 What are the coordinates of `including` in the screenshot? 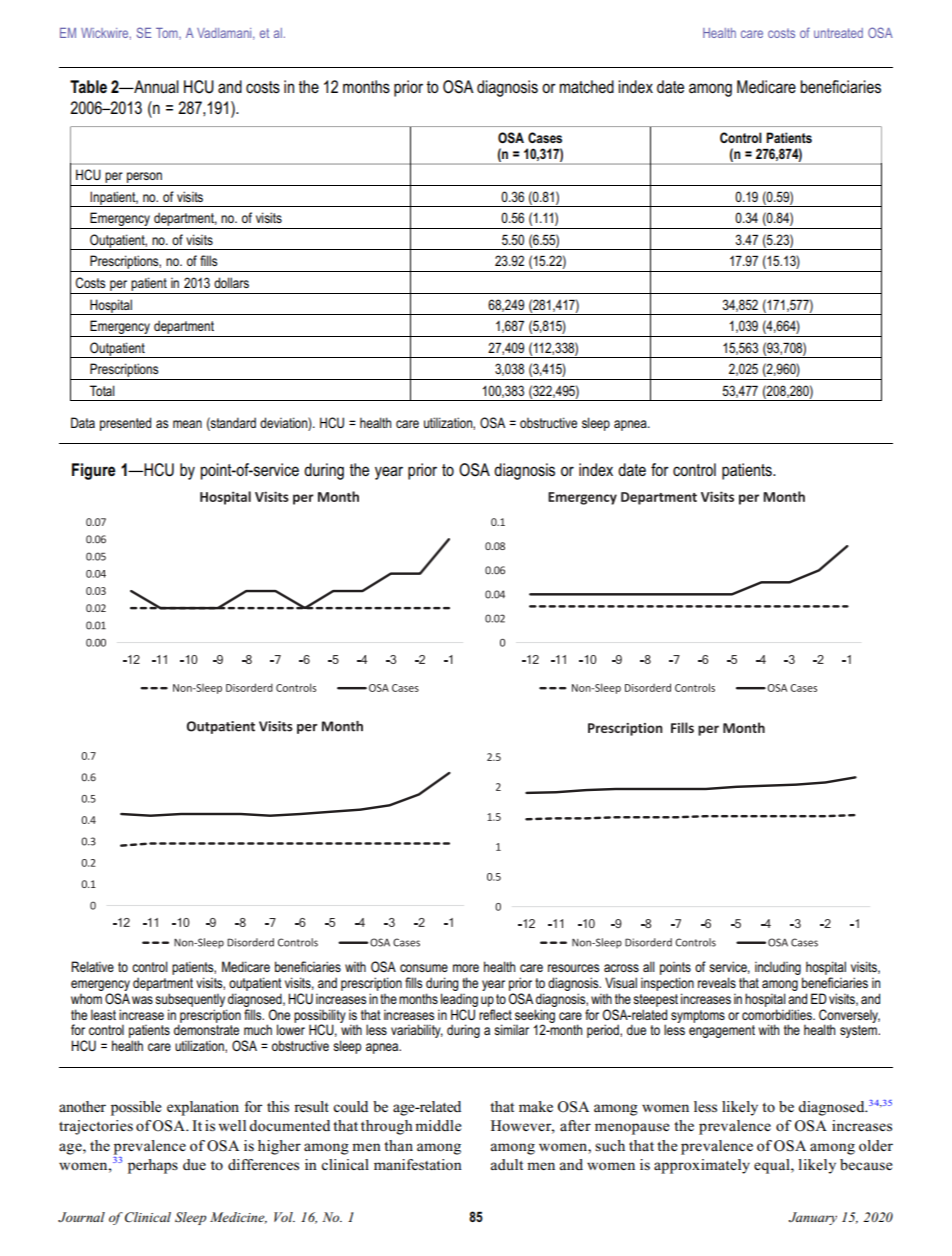 It's located at (778, 968).
